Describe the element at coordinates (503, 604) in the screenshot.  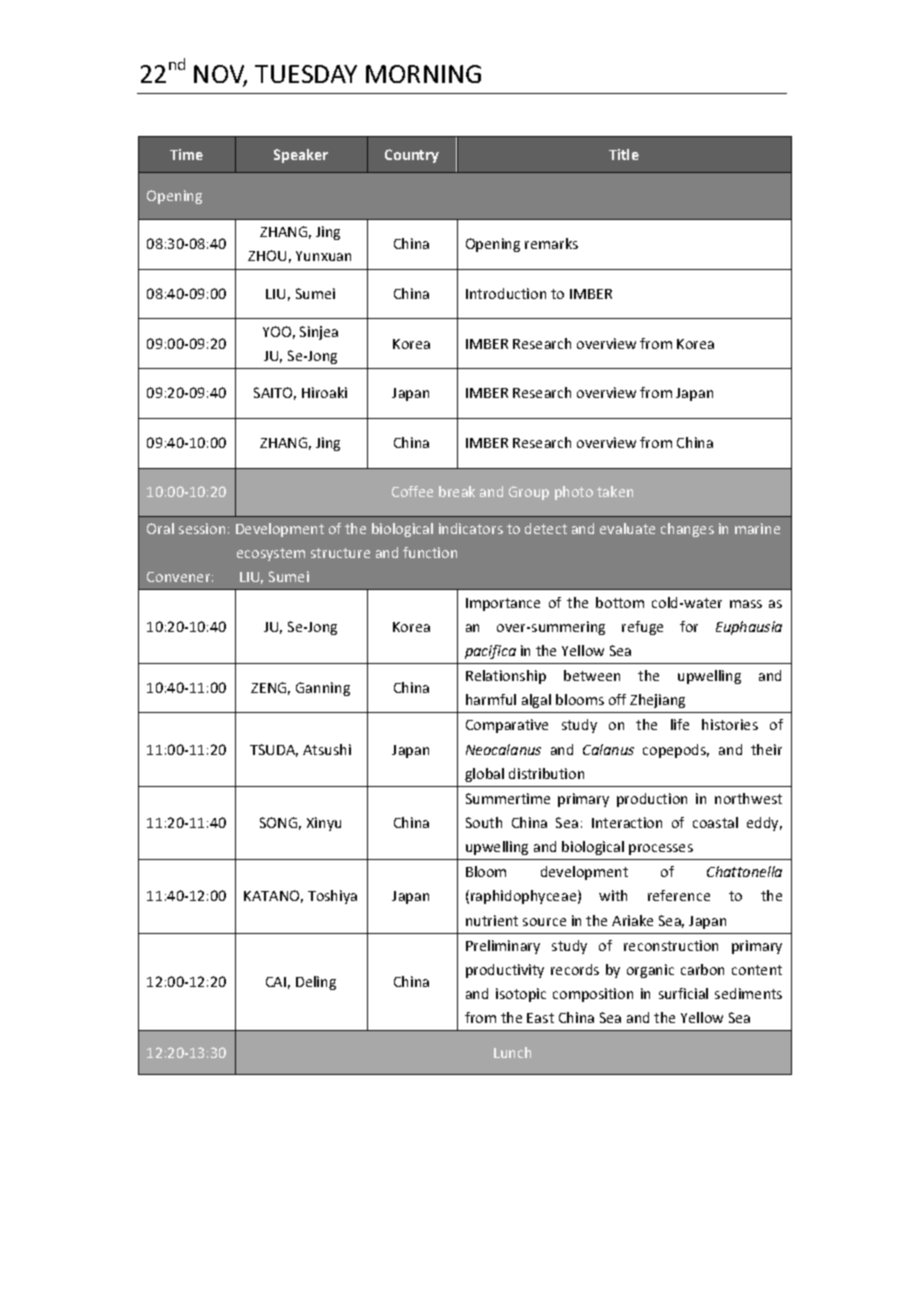
I see `Importance` at that location.
